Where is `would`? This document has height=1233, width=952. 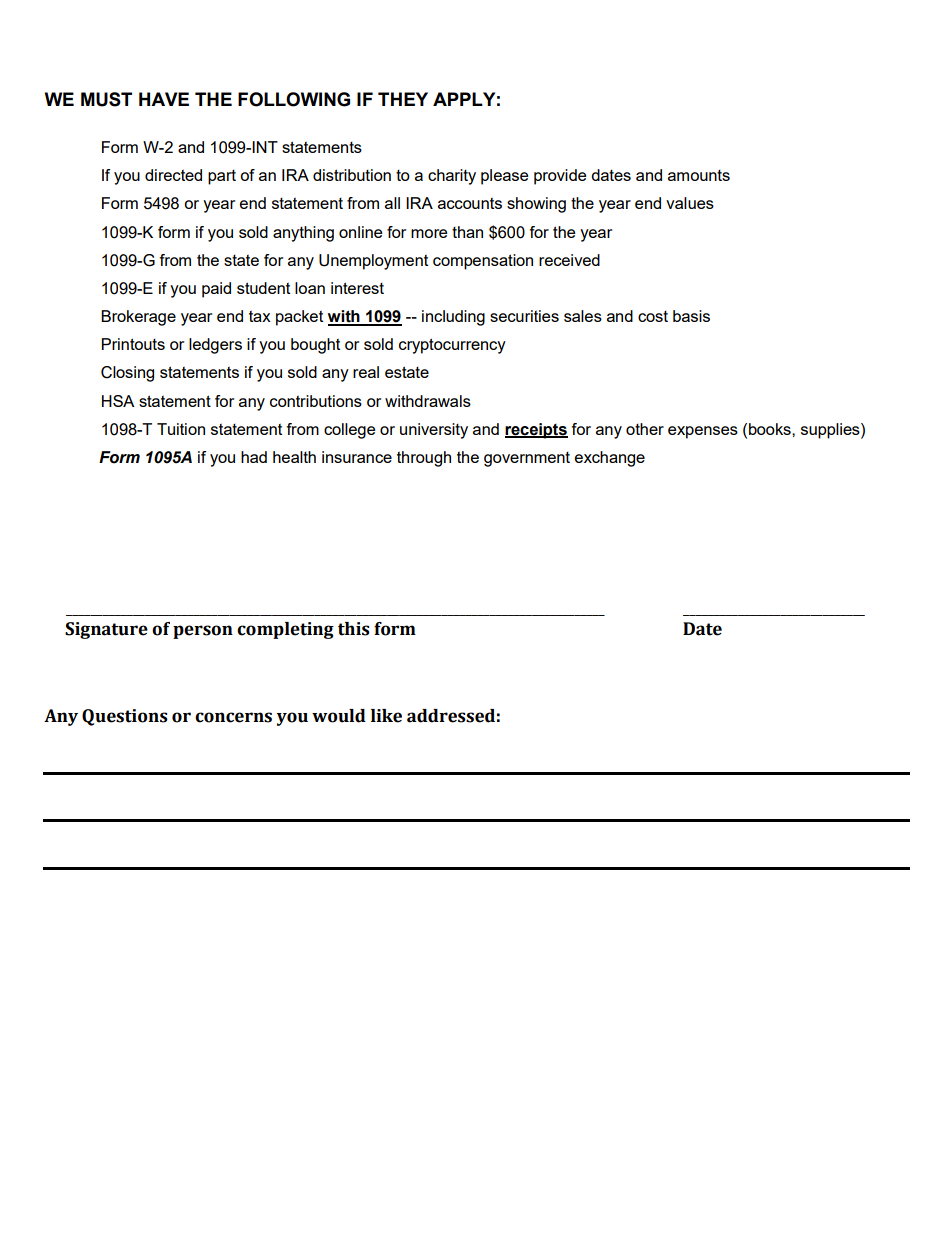 would is located at coordinates (339, 716).
